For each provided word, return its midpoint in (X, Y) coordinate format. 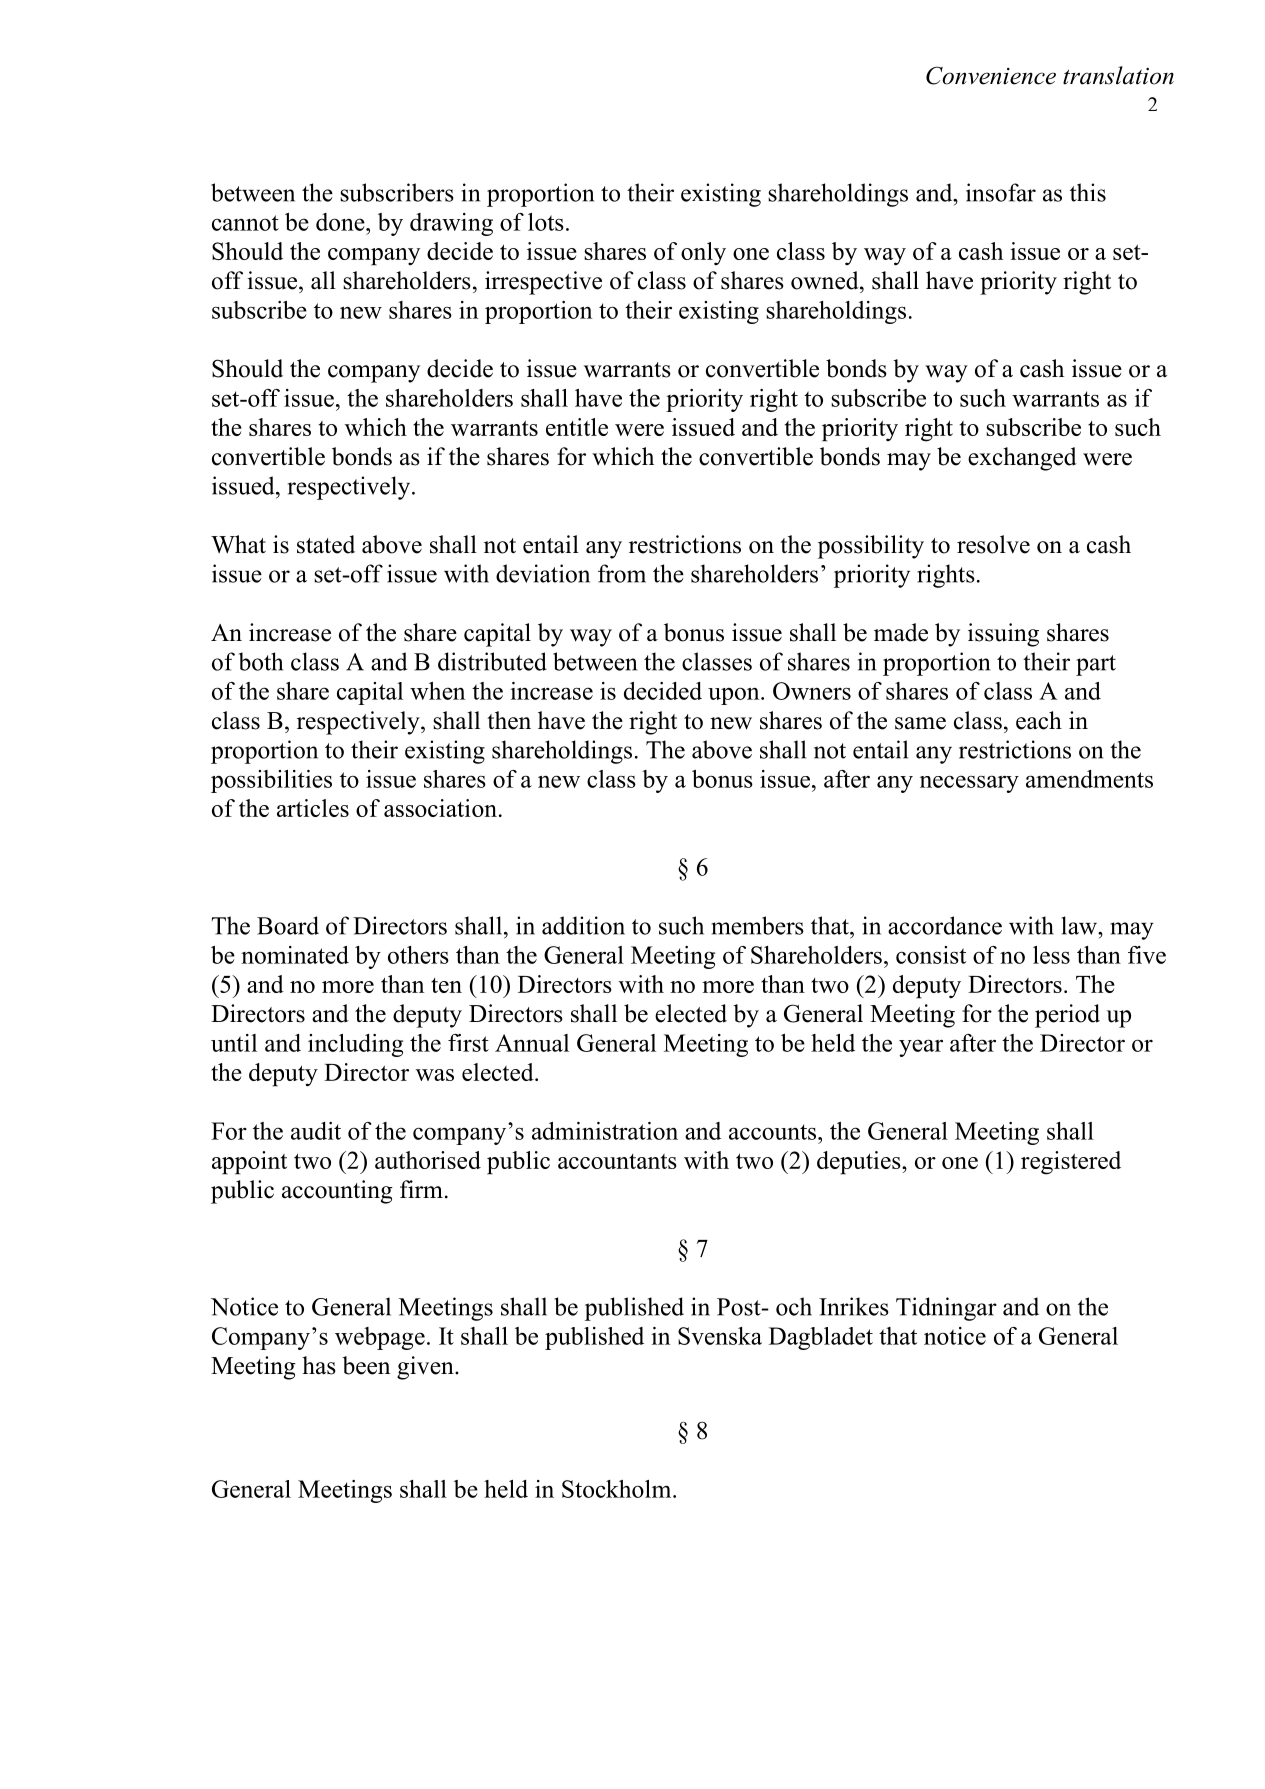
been (366, 1365)
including (355, 1045)
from (622, 573)
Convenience (991, 75)
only (703, 253)
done (341, 222)
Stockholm (618, 1489)
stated (326, 544)
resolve (993, 544)
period (1067, 1016)
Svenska (720, 1336)
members (757, 925)
